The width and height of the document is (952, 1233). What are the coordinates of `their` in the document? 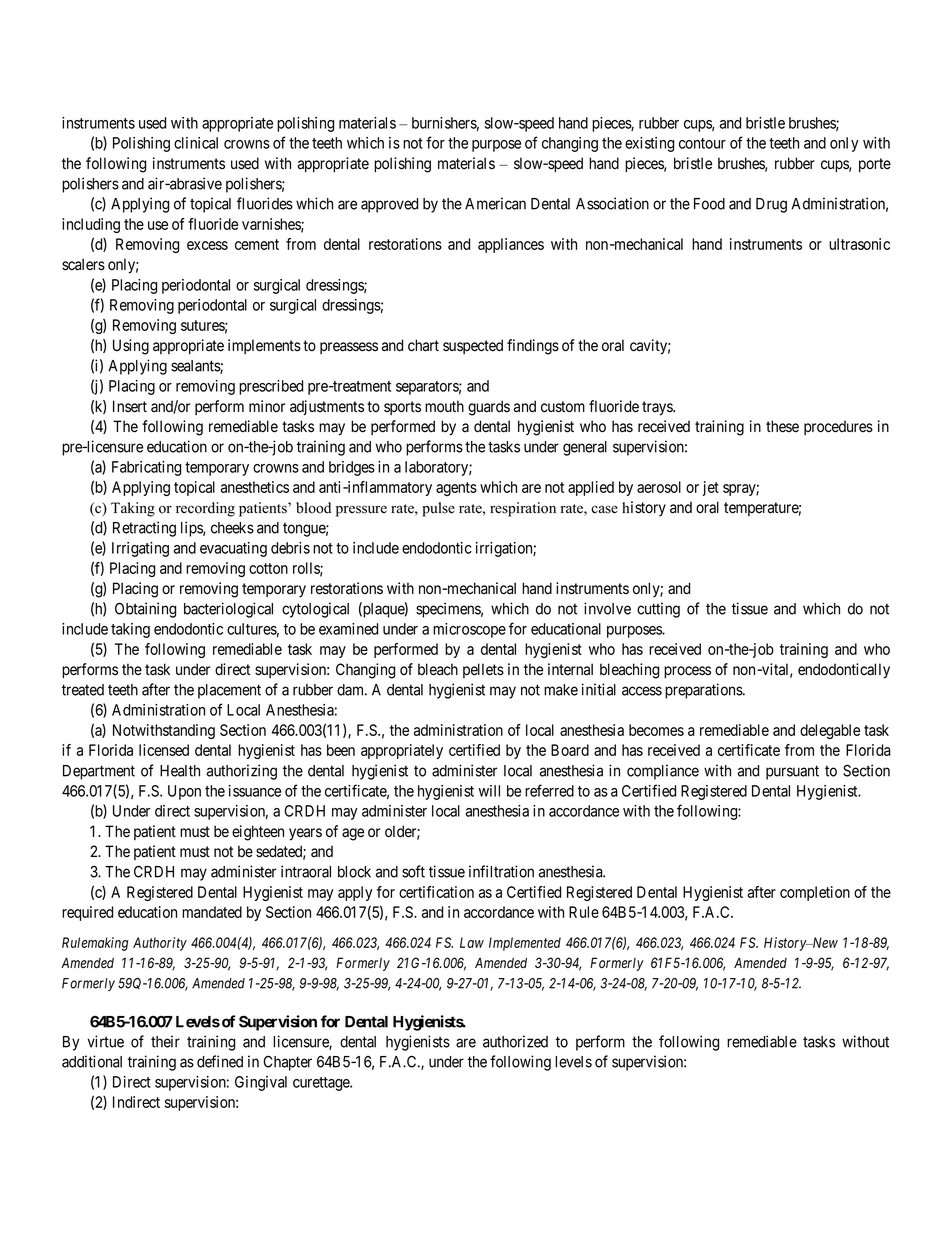 It's located at (165, 1041).
